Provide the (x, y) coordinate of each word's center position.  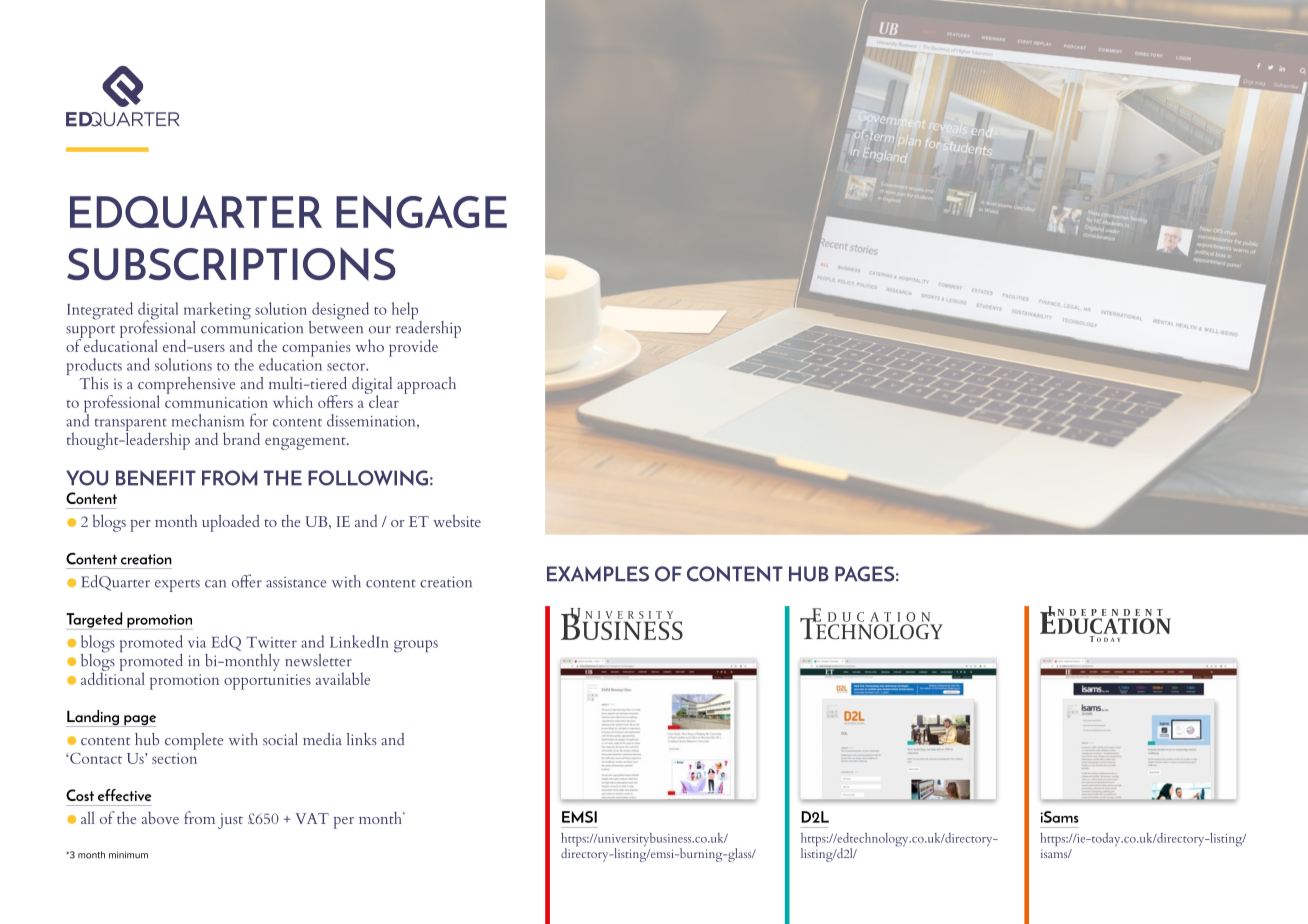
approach (426, 385)
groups (416, 646)
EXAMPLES (598, 574)
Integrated (100, 311)
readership (428, 329)
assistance (296, 582)
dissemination (372, 420)
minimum (128, 855)
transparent (131, 425)
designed (339, 312)
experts (177, 585)
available (343, 678)
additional (113, 677)
